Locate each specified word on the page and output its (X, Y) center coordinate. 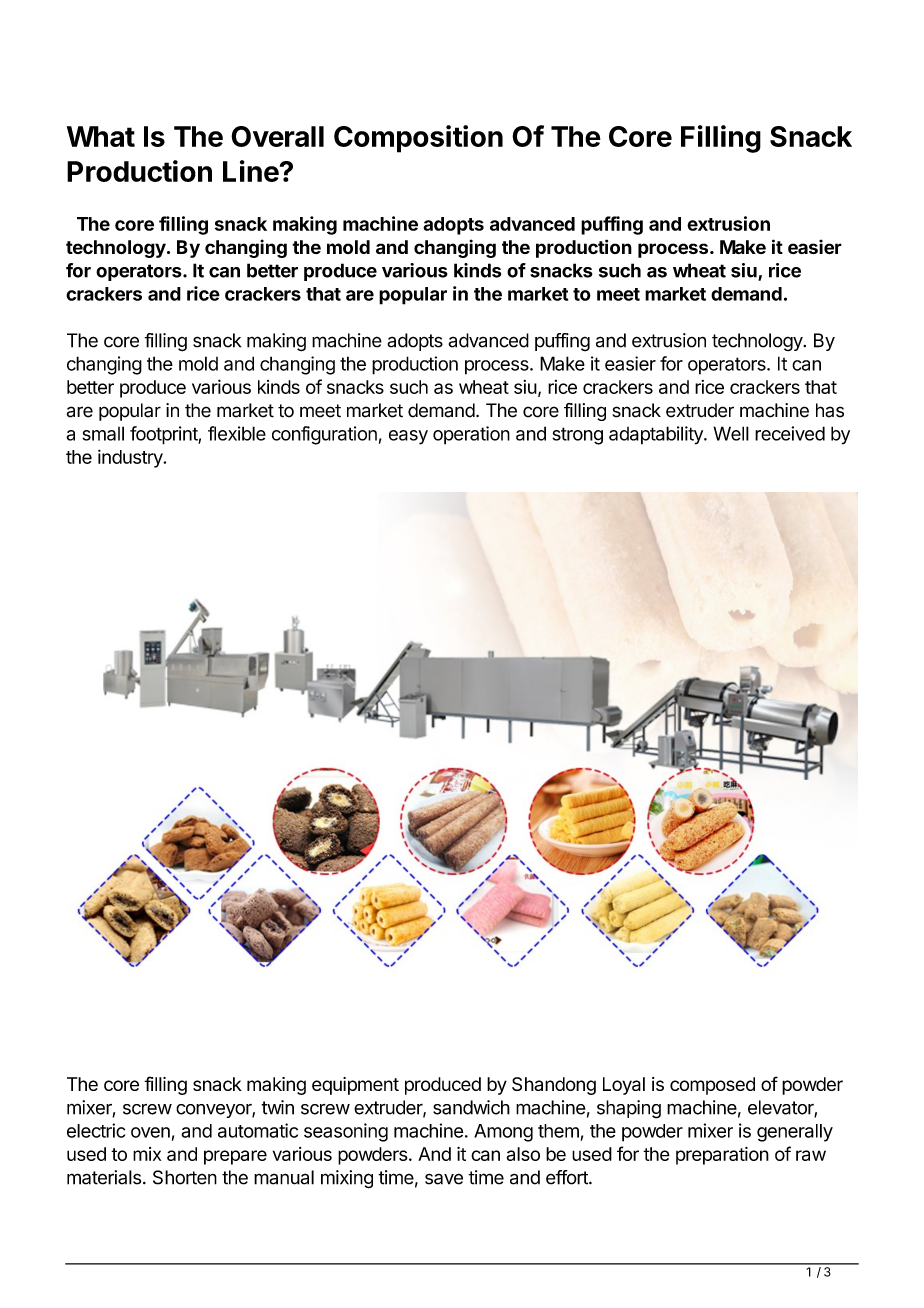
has (830, 410)
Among (503, 1133)
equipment (355, 1086)
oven (150, 1132)
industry (131, 458)
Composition (418, 139)
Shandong (554, 1086)
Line (251, 171)
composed (712, 1086)
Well (731, 433)
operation (471, 435)
